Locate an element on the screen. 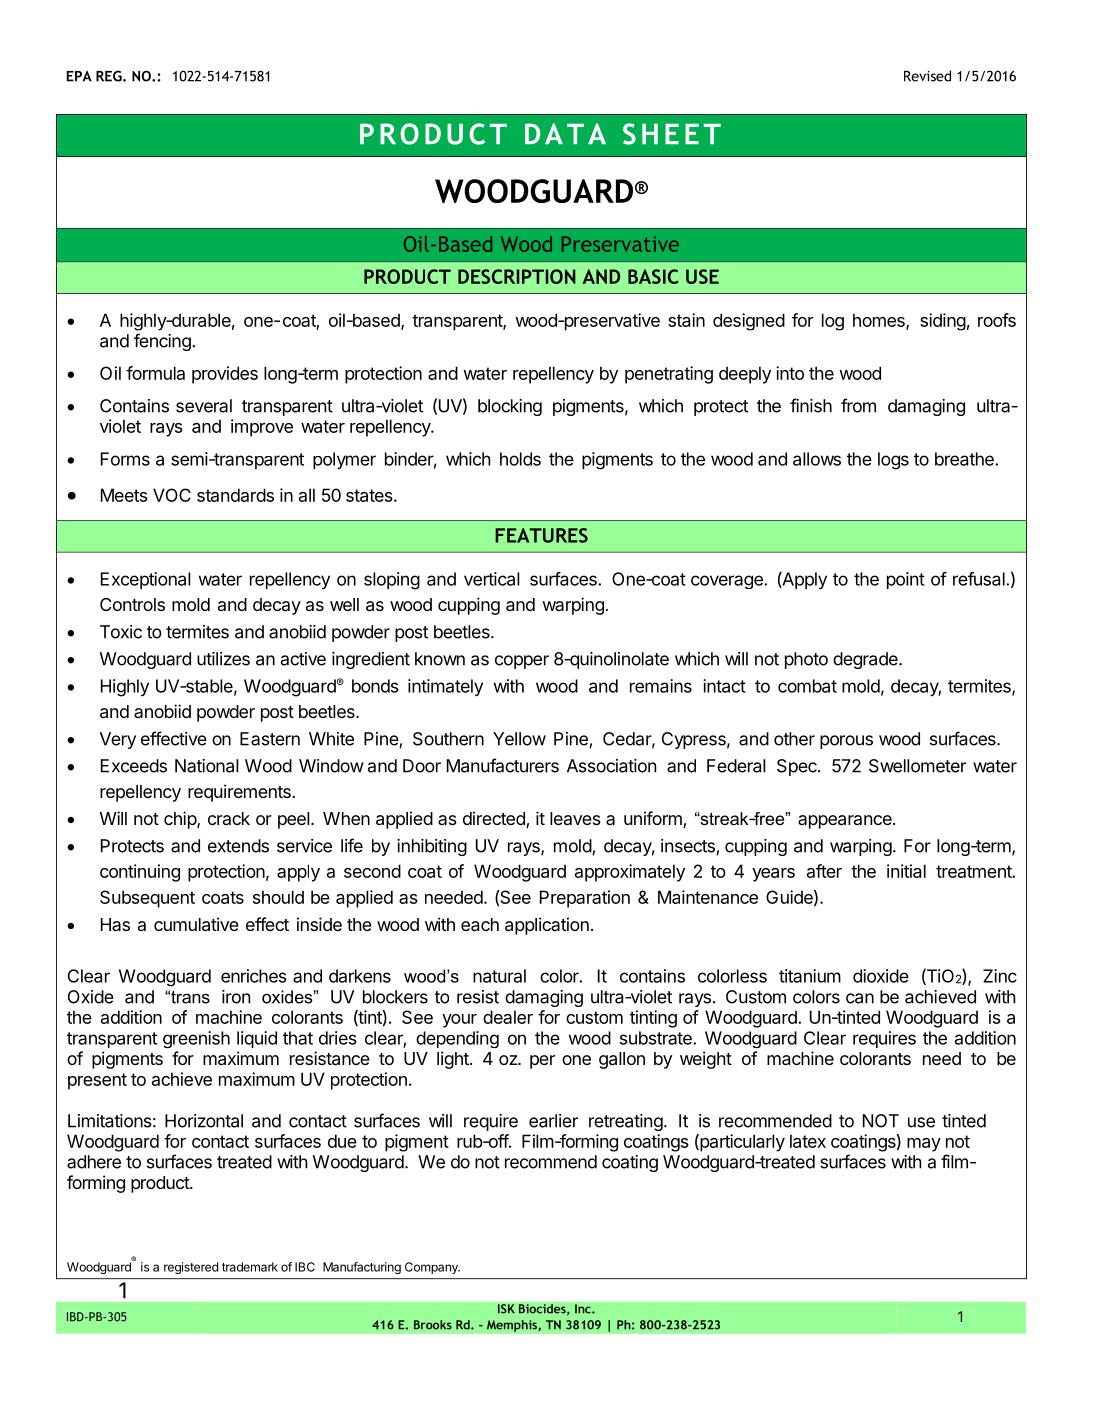 The image size is (1099, 1423). Yellow is located at coordinates (519, 739).
